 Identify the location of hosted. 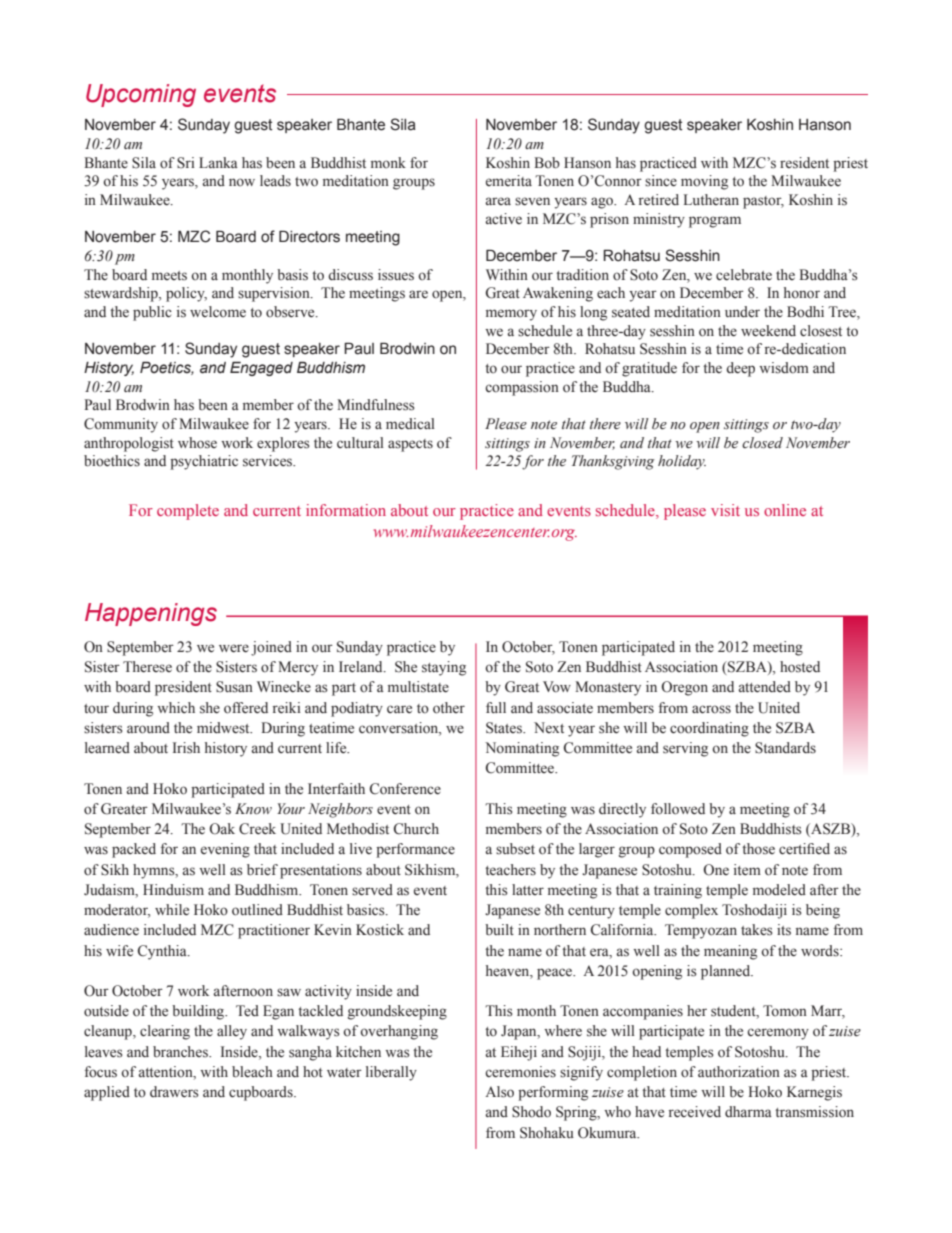
(800, 667).
